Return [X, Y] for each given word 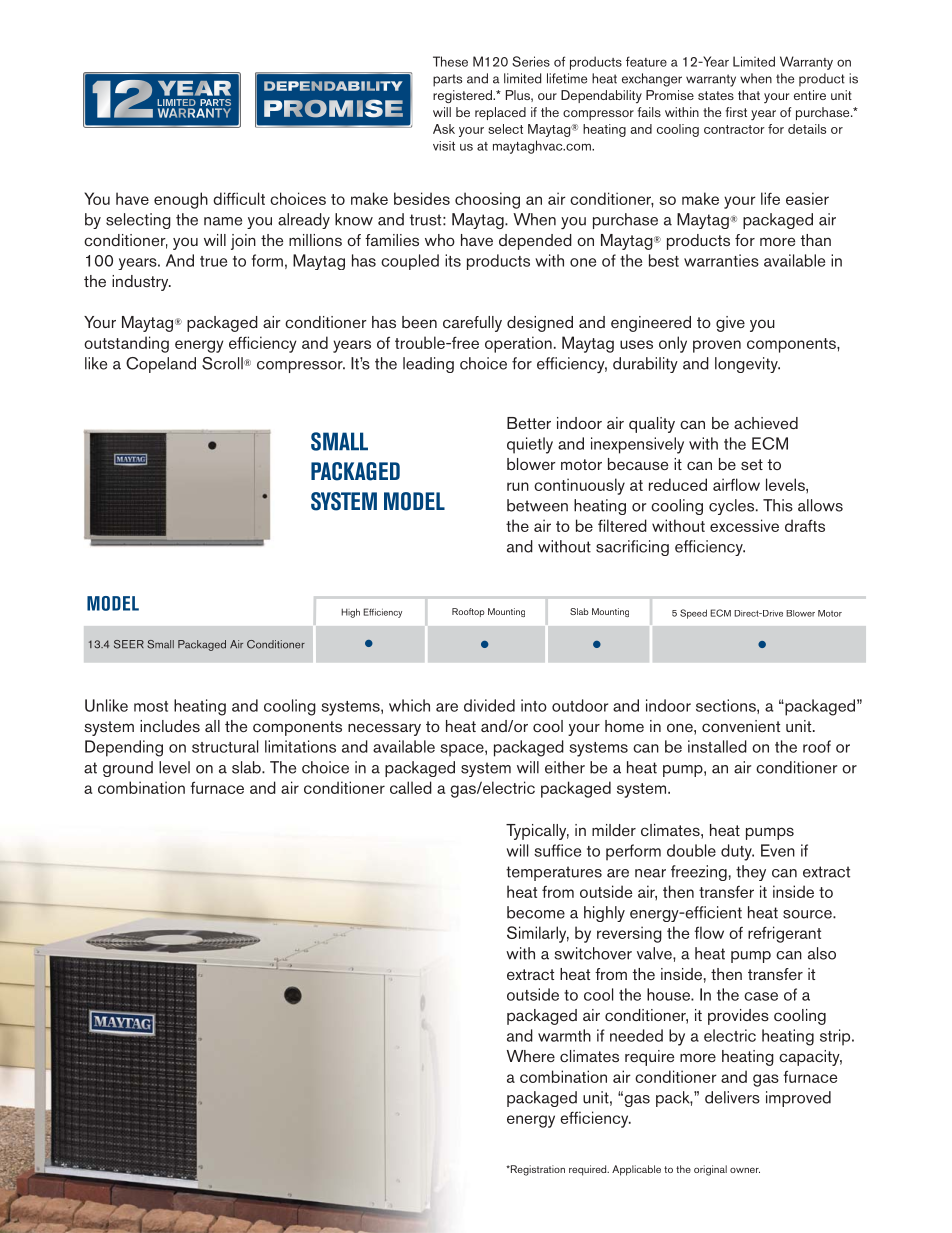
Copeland [161, 365]
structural [225, 746]
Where [531, 1056]
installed [717, 746]
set [752, 464]
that [749, 95]
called [411, 787]
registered [463, 96]
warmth [564, 1035]
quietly [530, 445]
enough [181, 200]
